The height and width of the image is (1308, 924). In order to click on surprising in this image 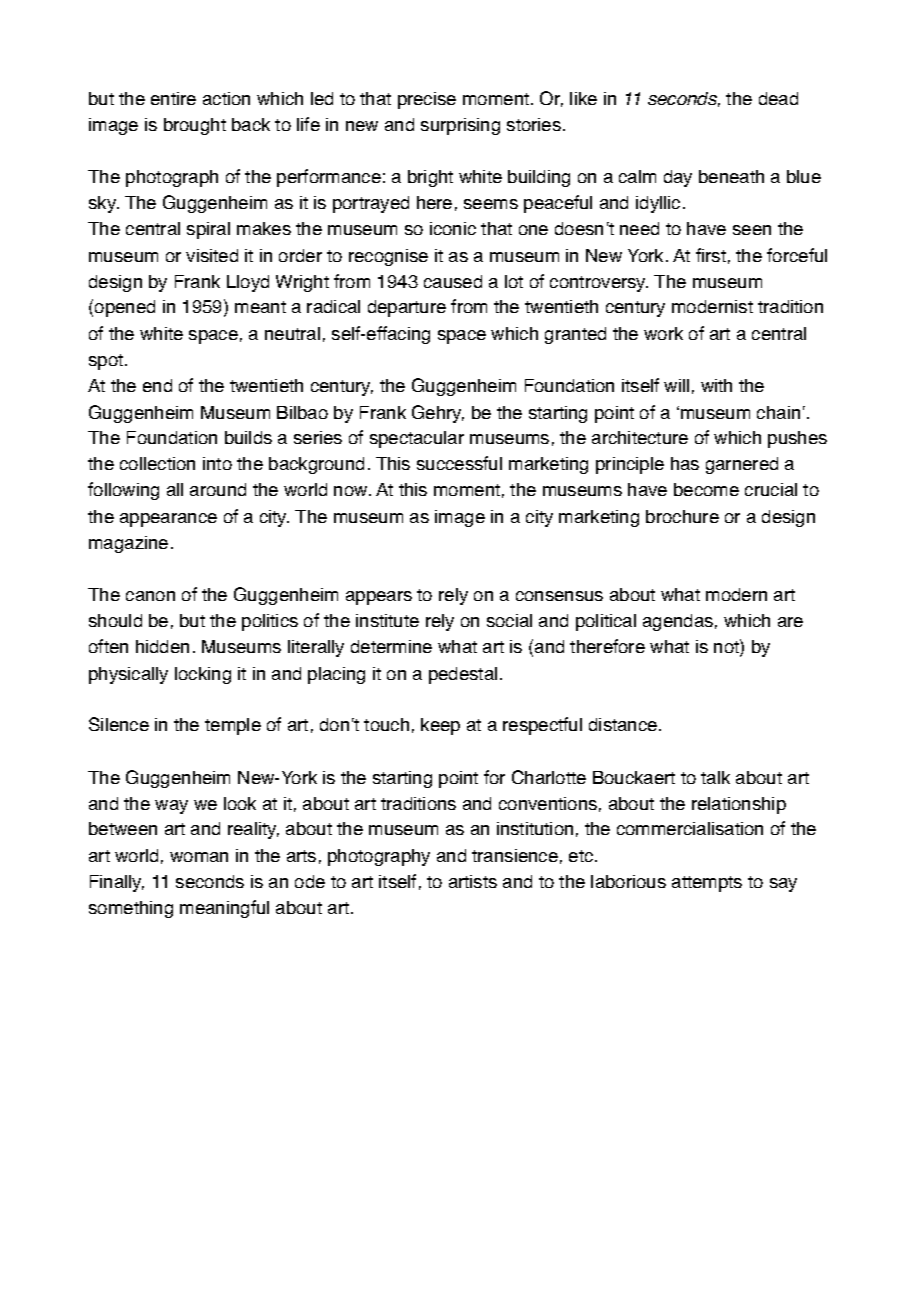, I will do `click(460, 126)`.
